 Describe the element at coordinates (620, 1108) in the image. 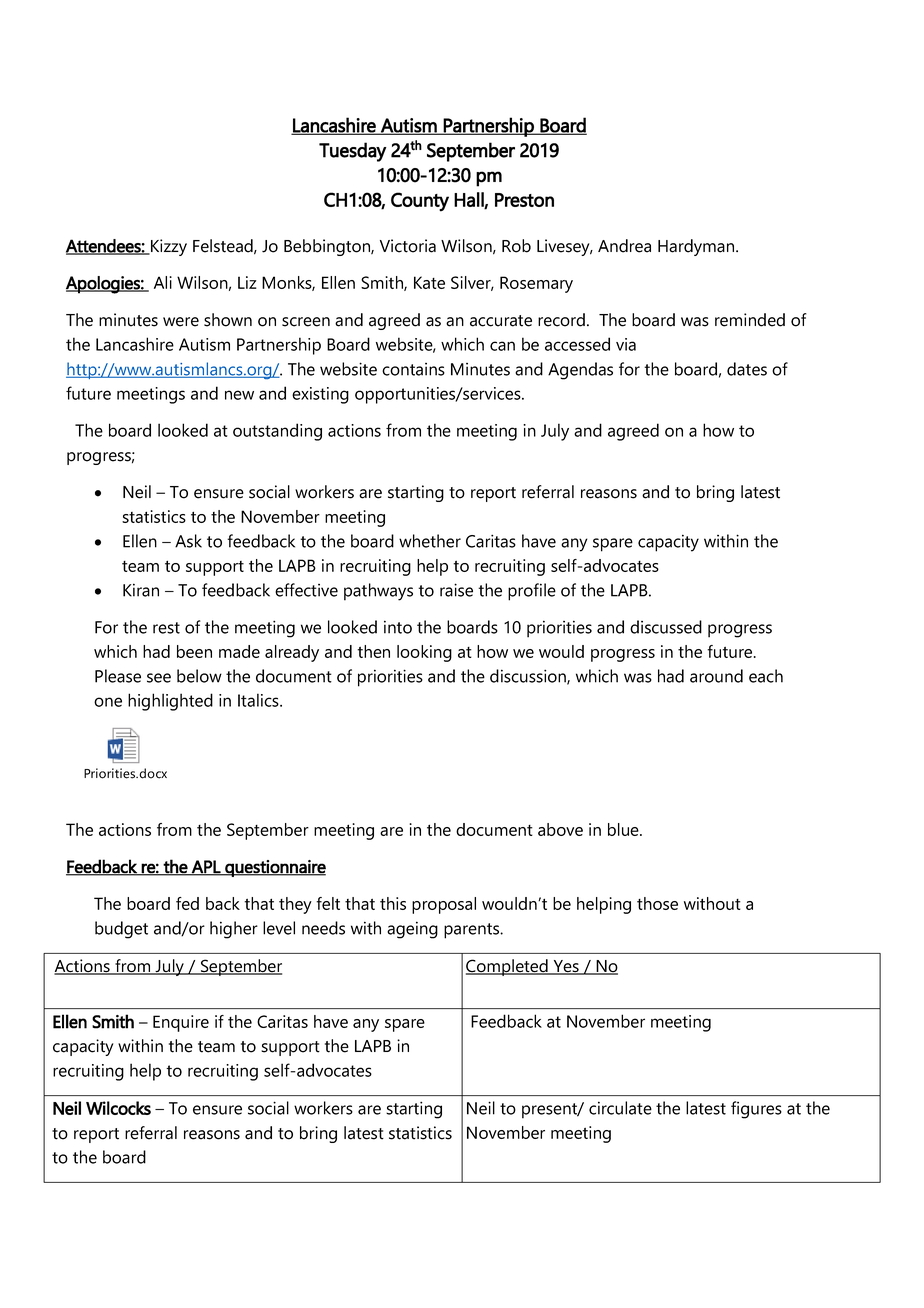

I see `circulate` at that location.
